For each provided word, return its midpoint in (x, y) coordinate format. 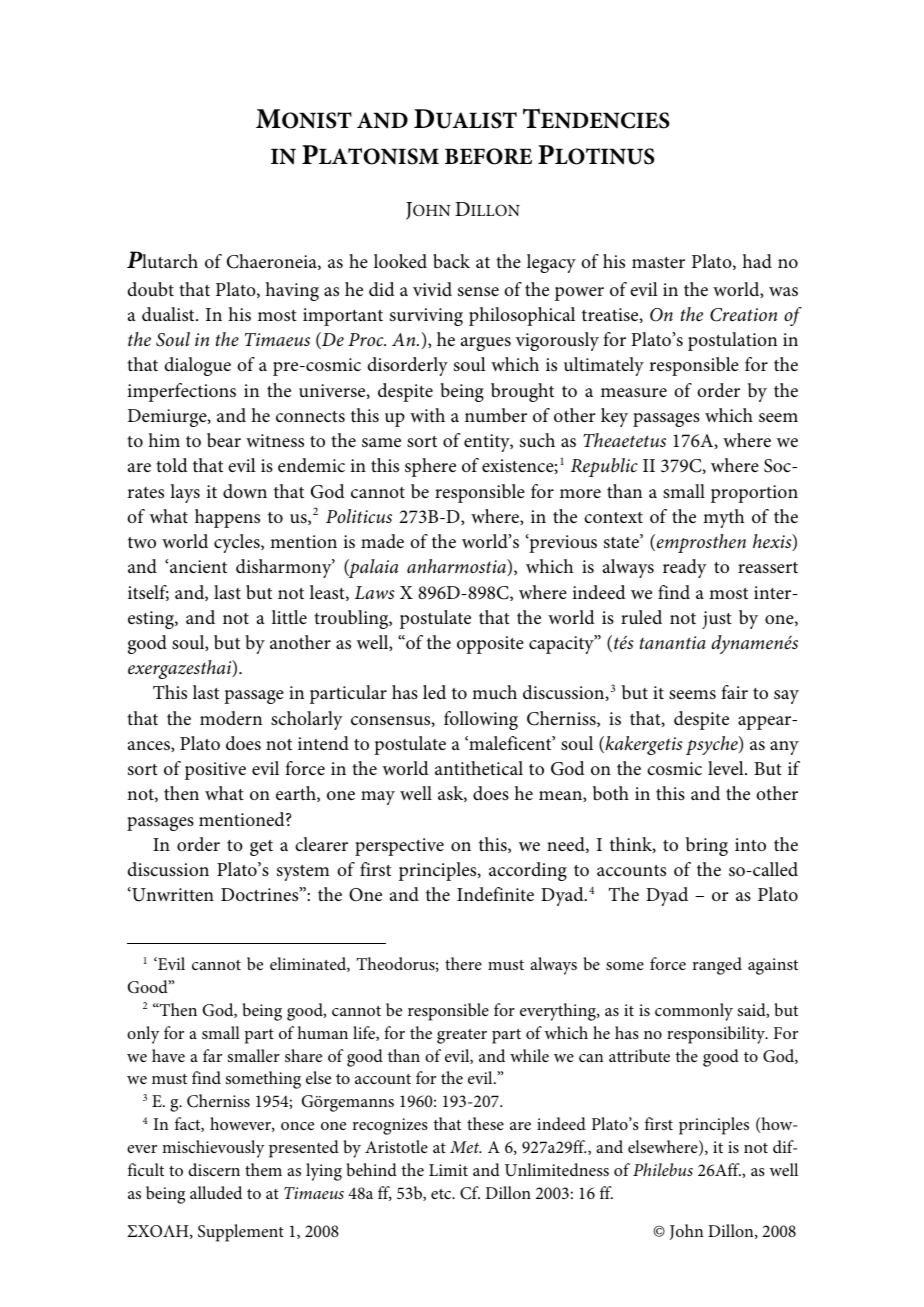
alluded (216, 1192)
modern (231, 718)
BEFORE (488, 156)
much (494, 692)
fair (734, 692)
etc (442, 1194)
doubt (151, 289)
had (757, 261)
